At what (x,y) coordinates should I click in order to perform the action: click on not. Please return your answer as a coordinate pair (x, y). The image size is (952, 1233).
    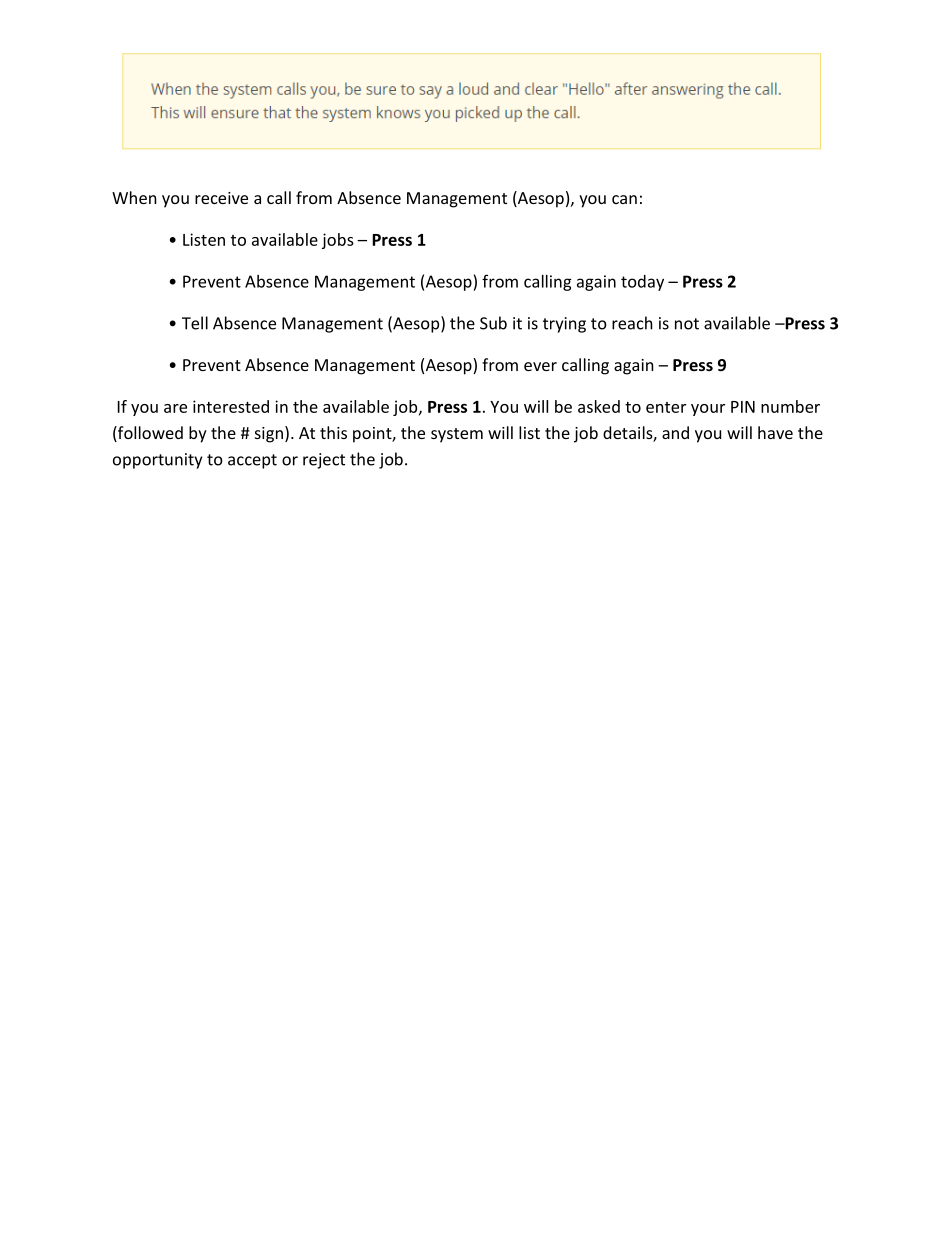
    Looking at the image, I should click on (687, 324).
